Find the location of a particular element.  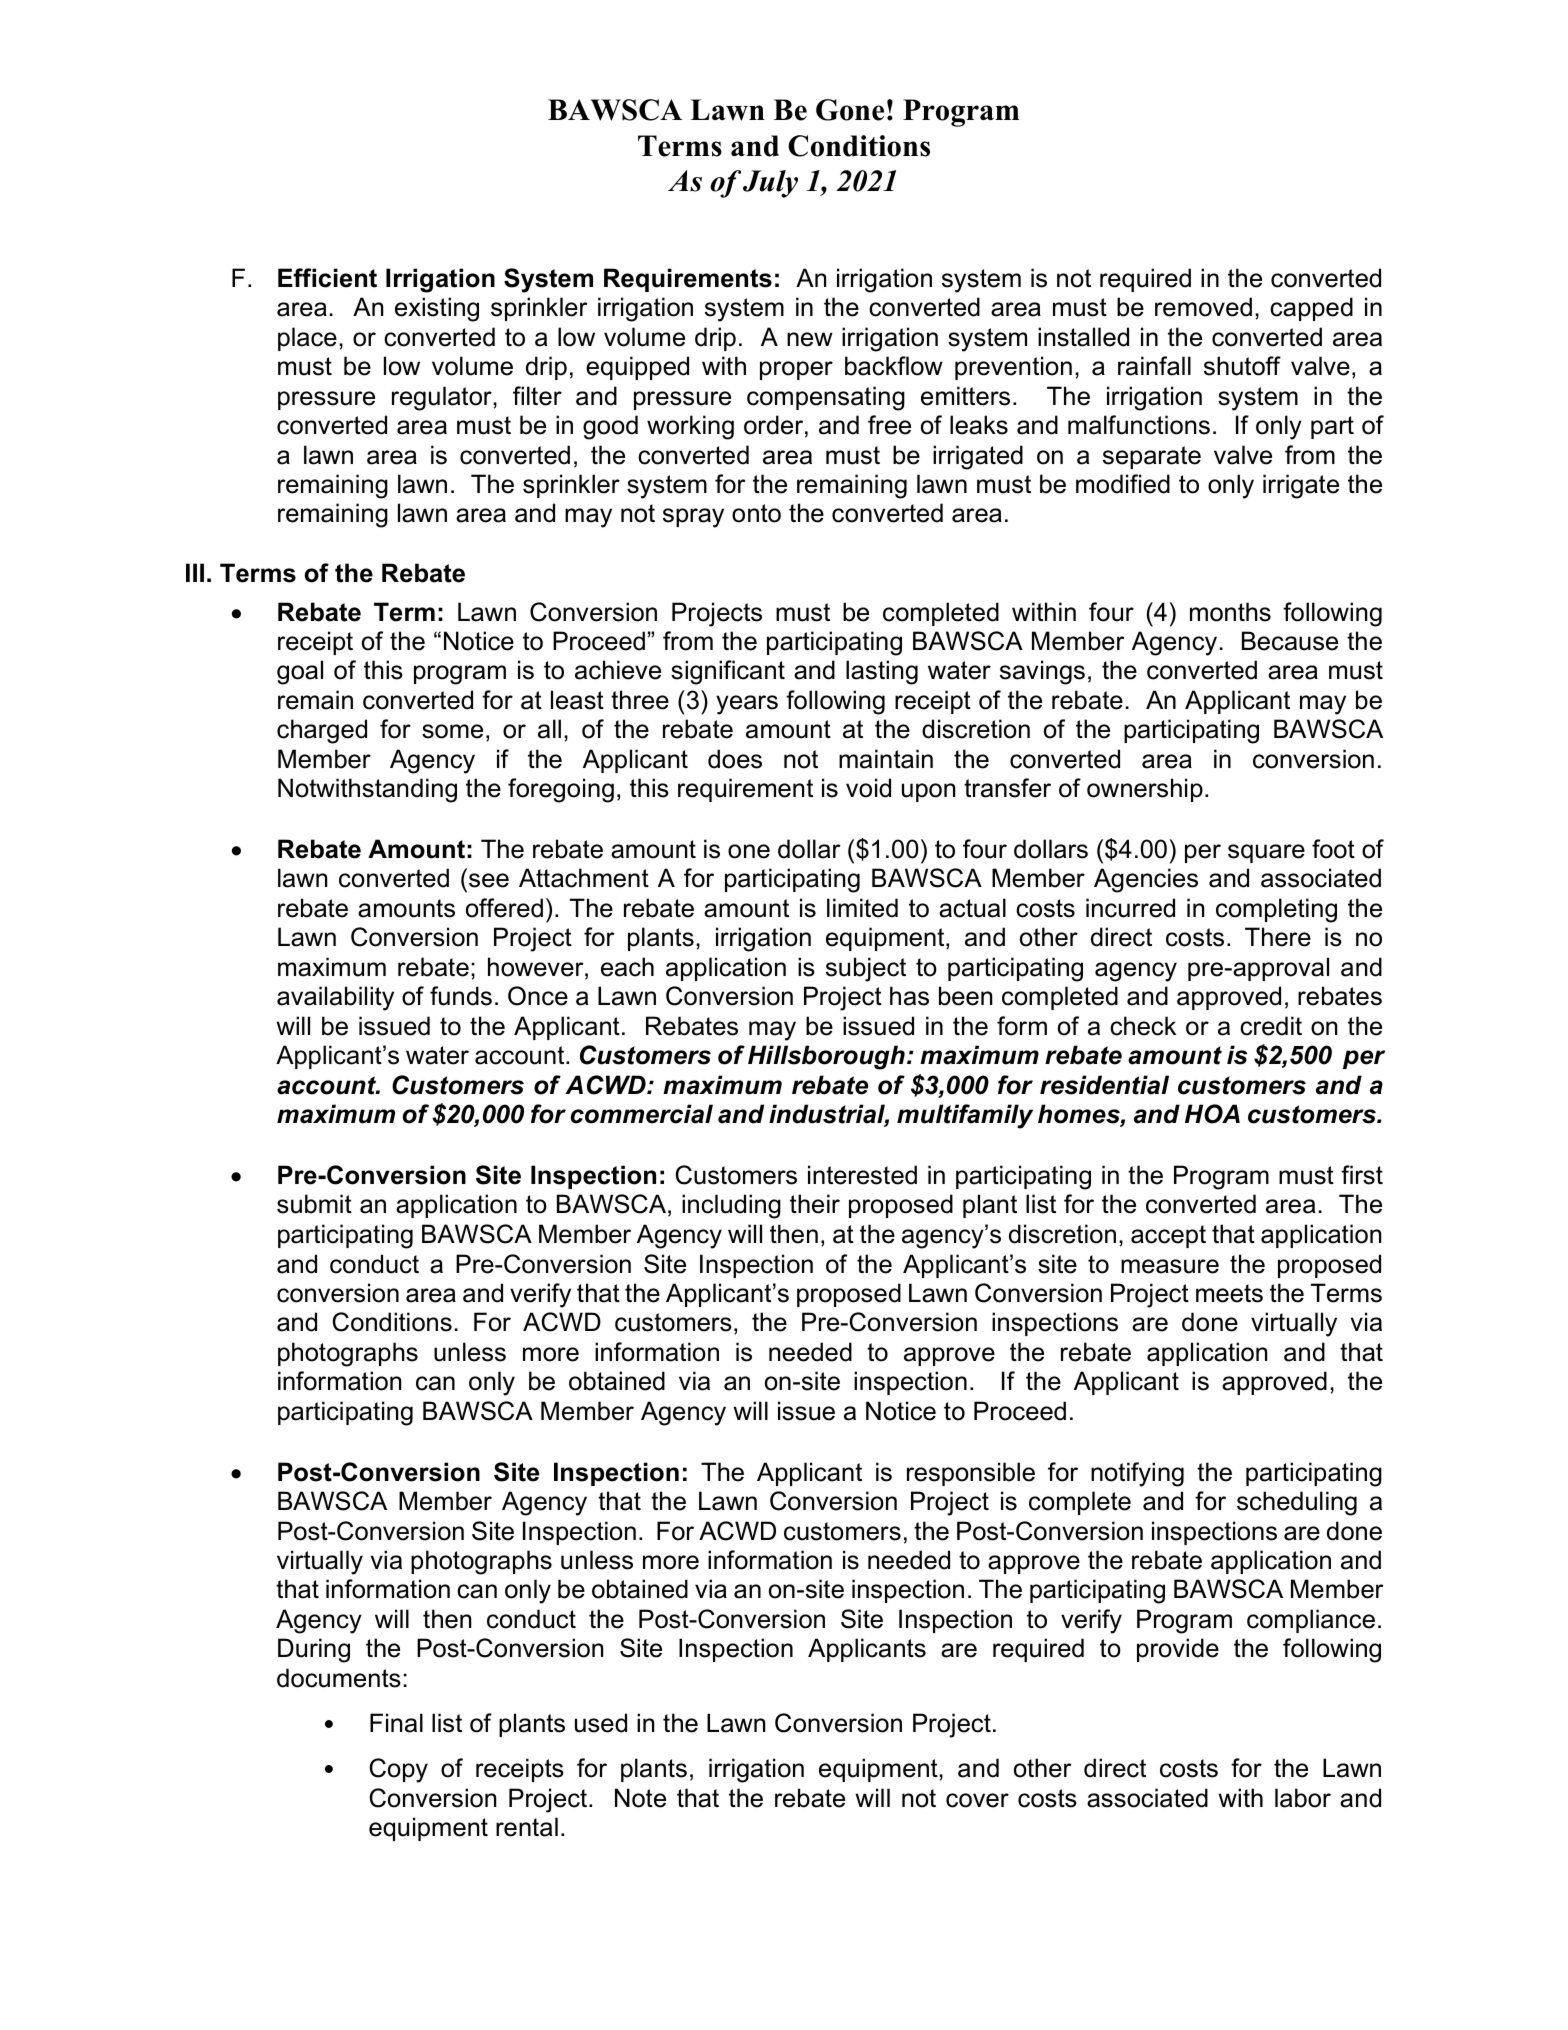

meets is located at coordinates (1229, 1293).
